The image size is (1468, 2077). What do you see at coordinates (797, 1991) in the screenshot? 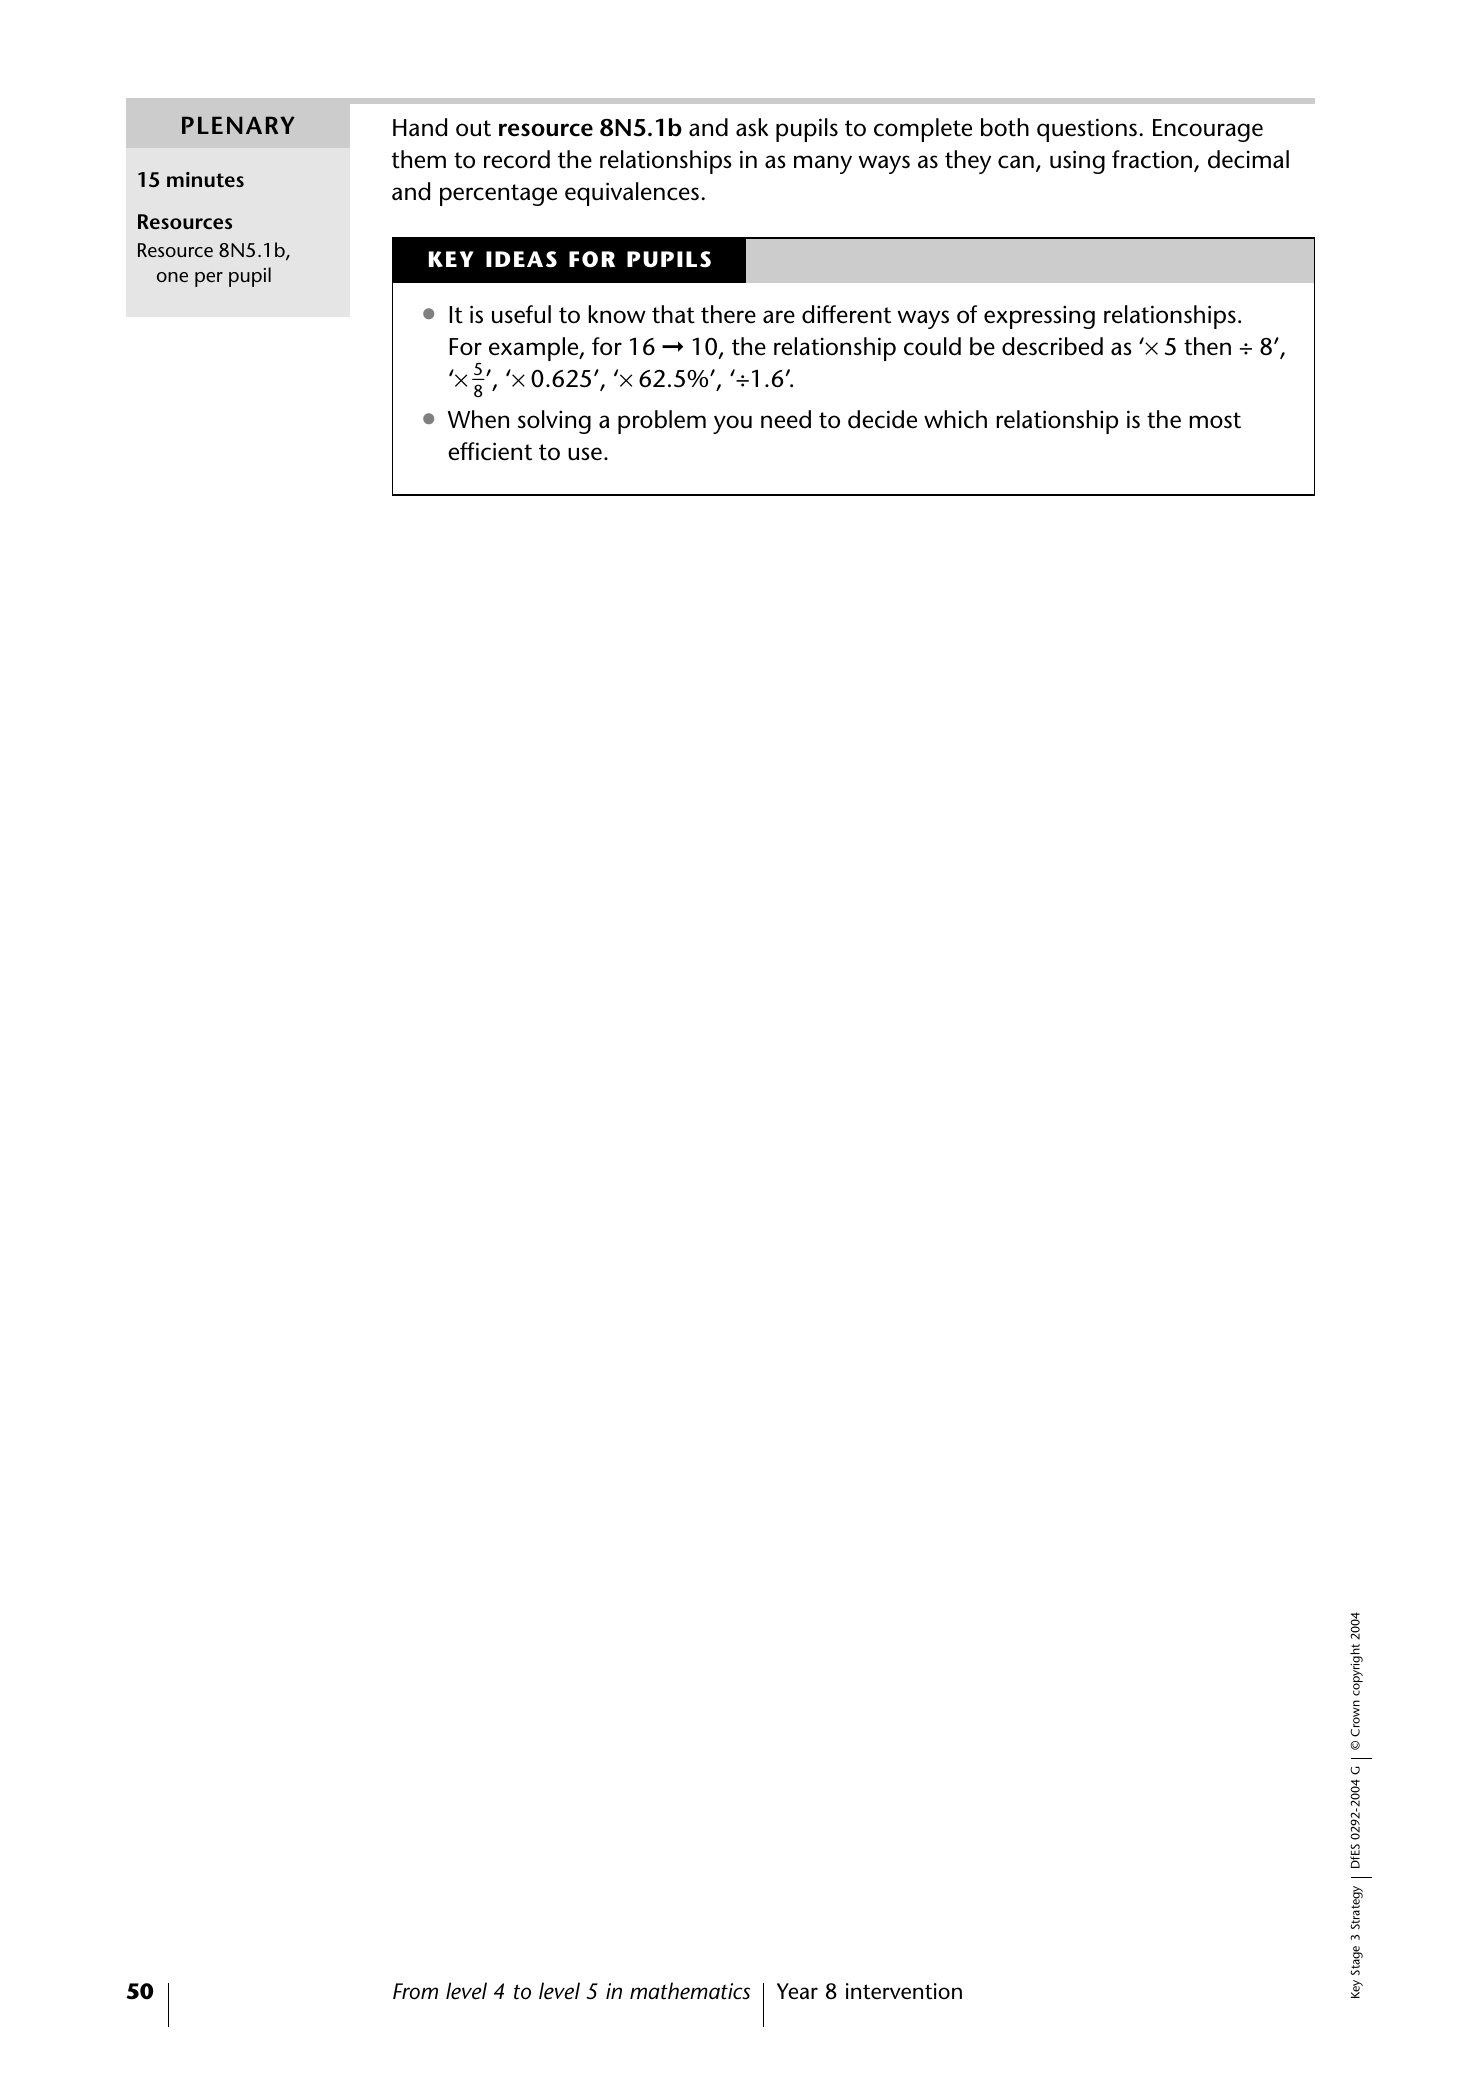
I see `Year` at bounding box center [797, 1991].
